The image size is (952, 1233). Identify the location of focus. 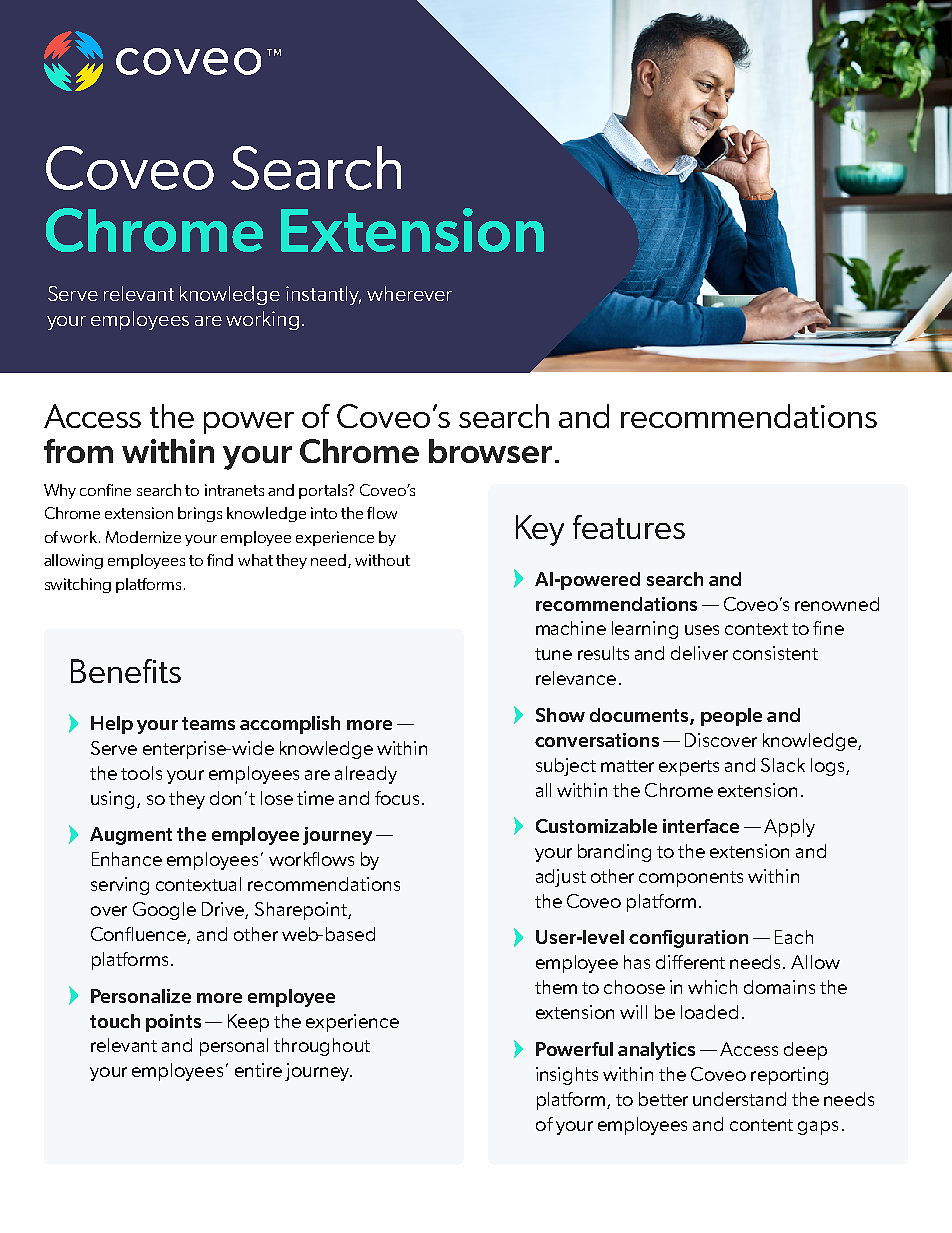
(397, 798).
